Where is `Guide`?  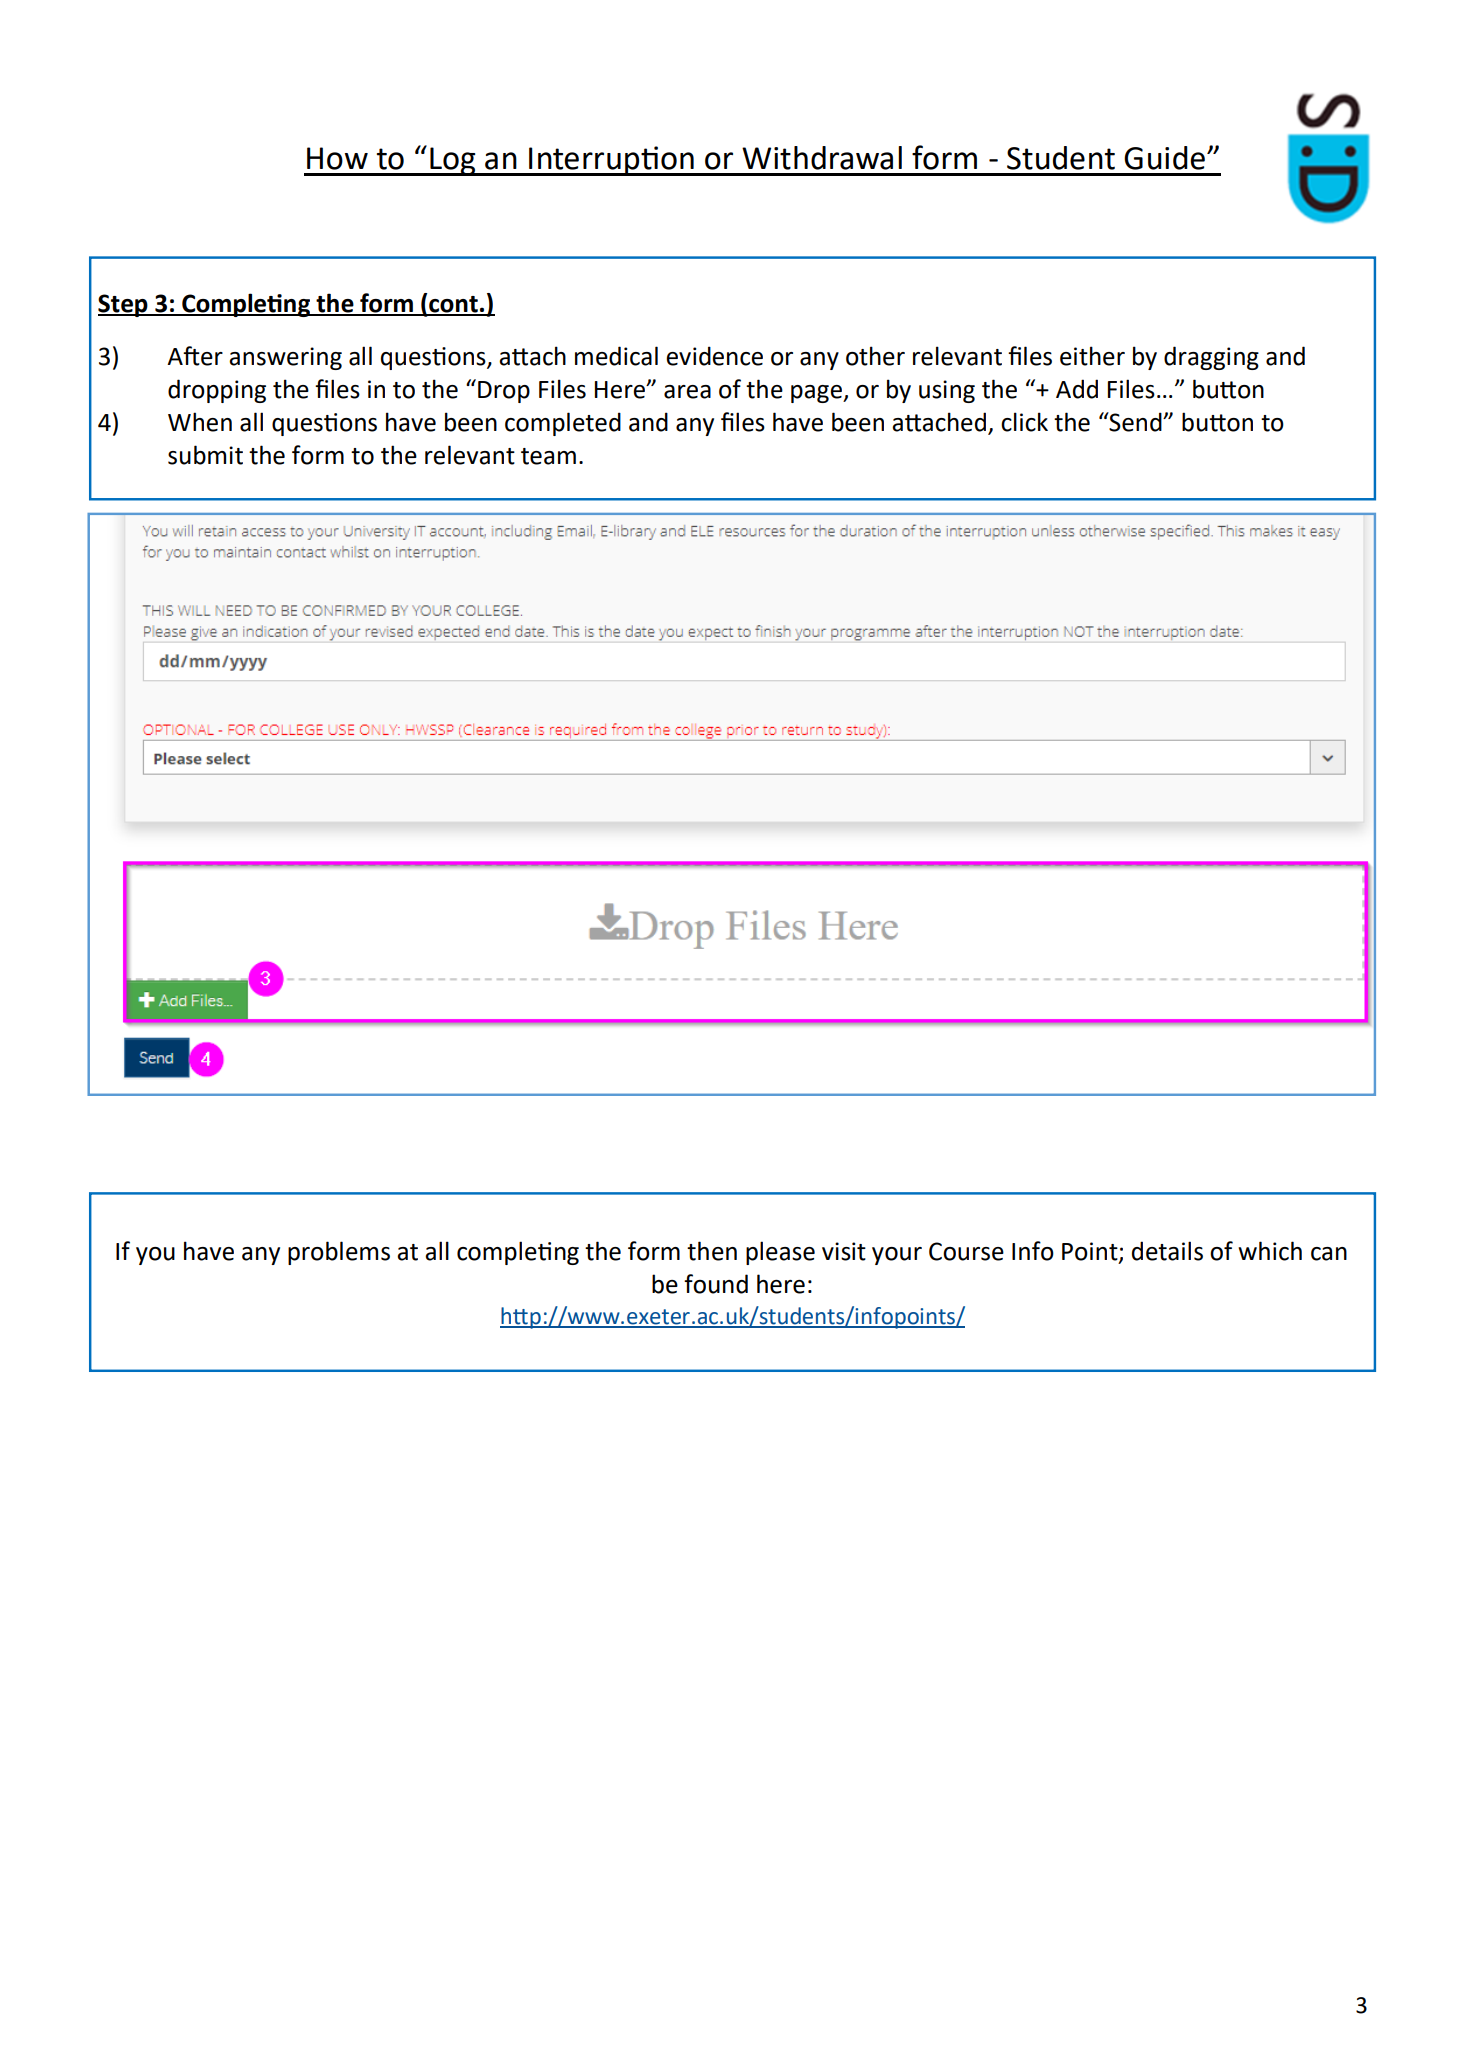 Guide is located at coordinates (1164, 158).
